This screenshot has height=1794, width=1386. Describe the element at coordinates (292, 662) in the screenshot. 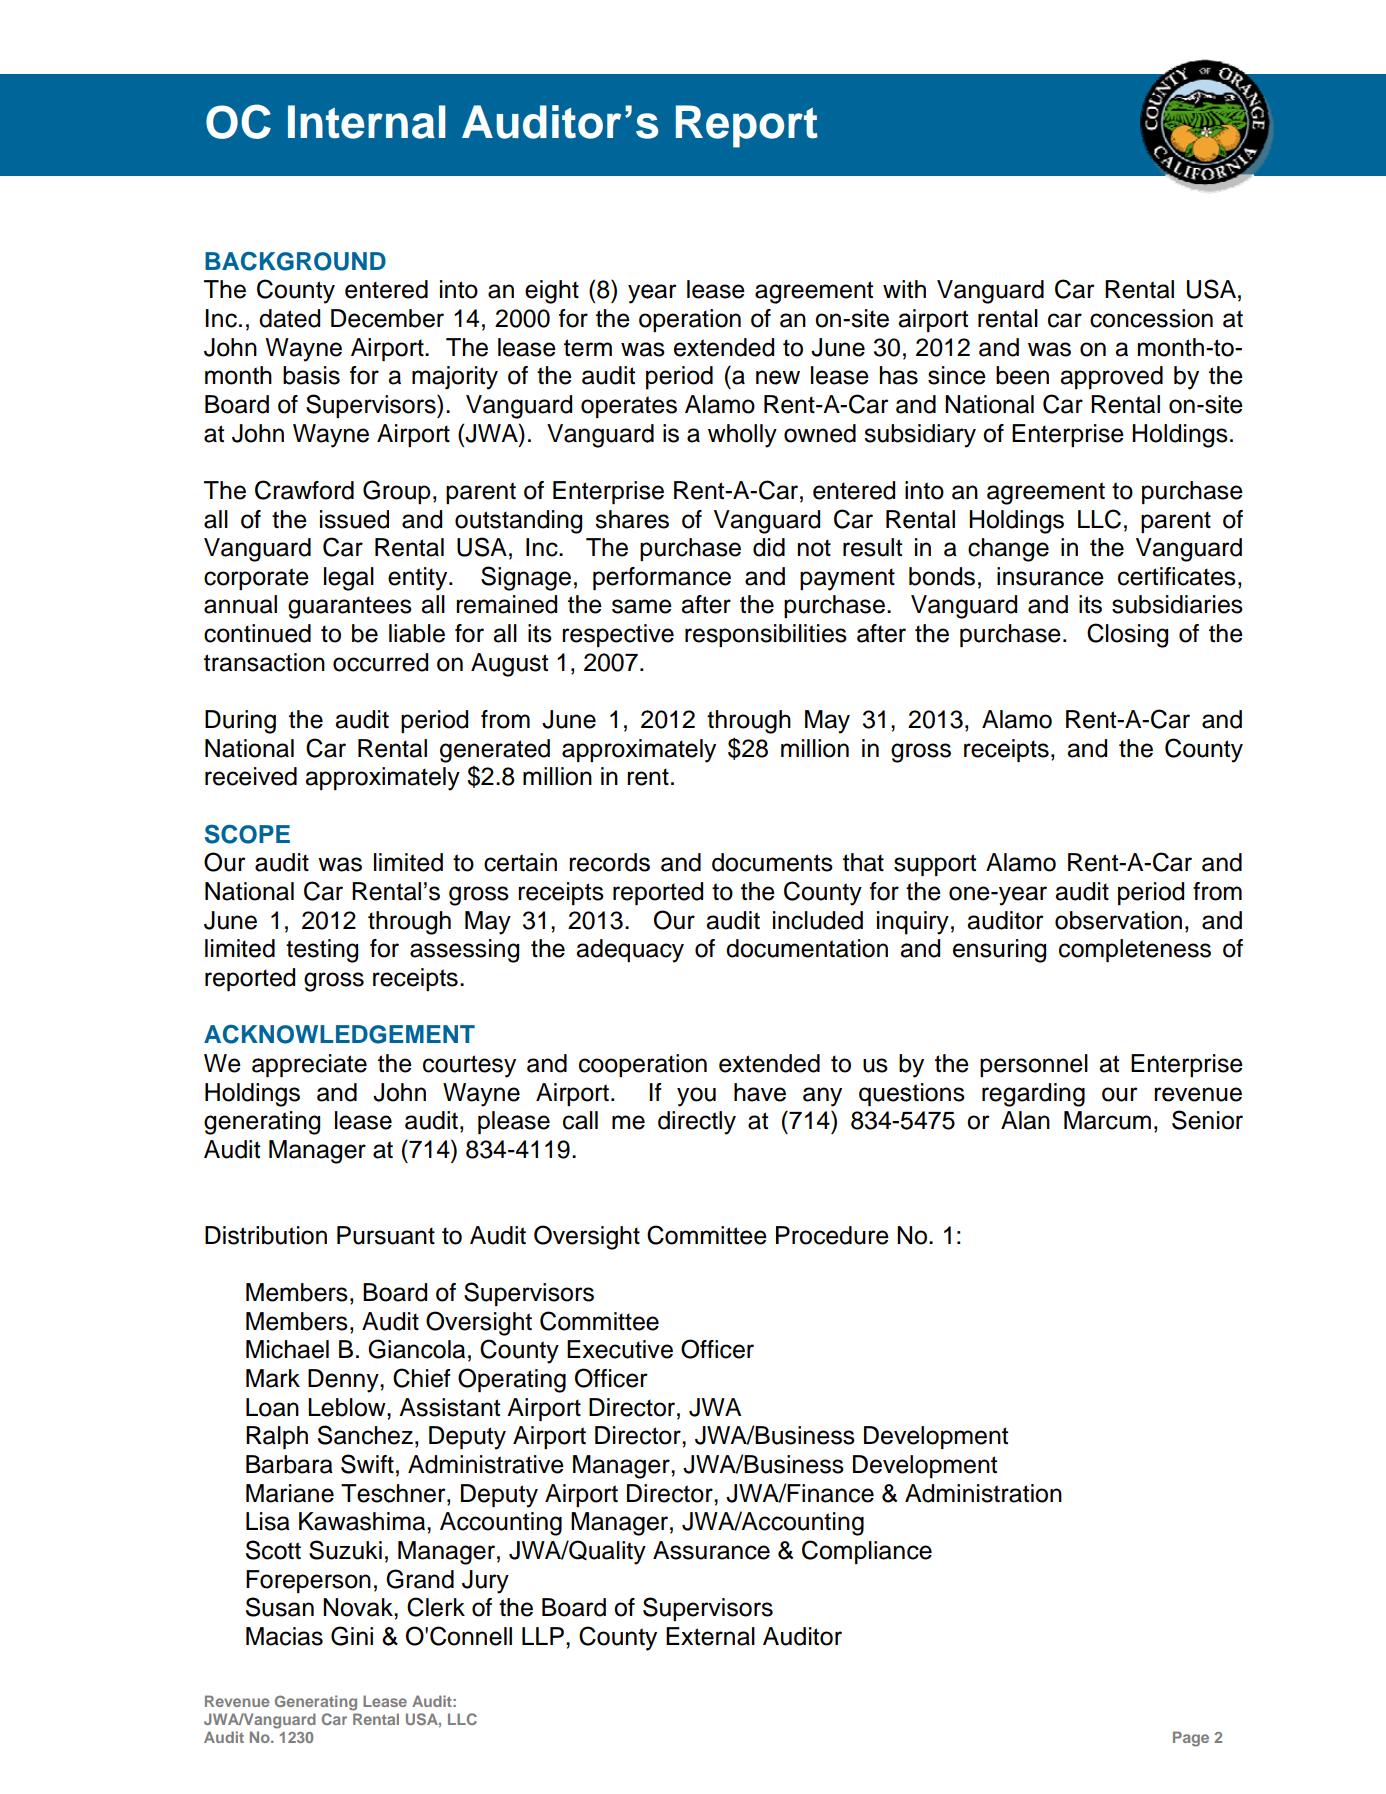

I see `action` at that location.
